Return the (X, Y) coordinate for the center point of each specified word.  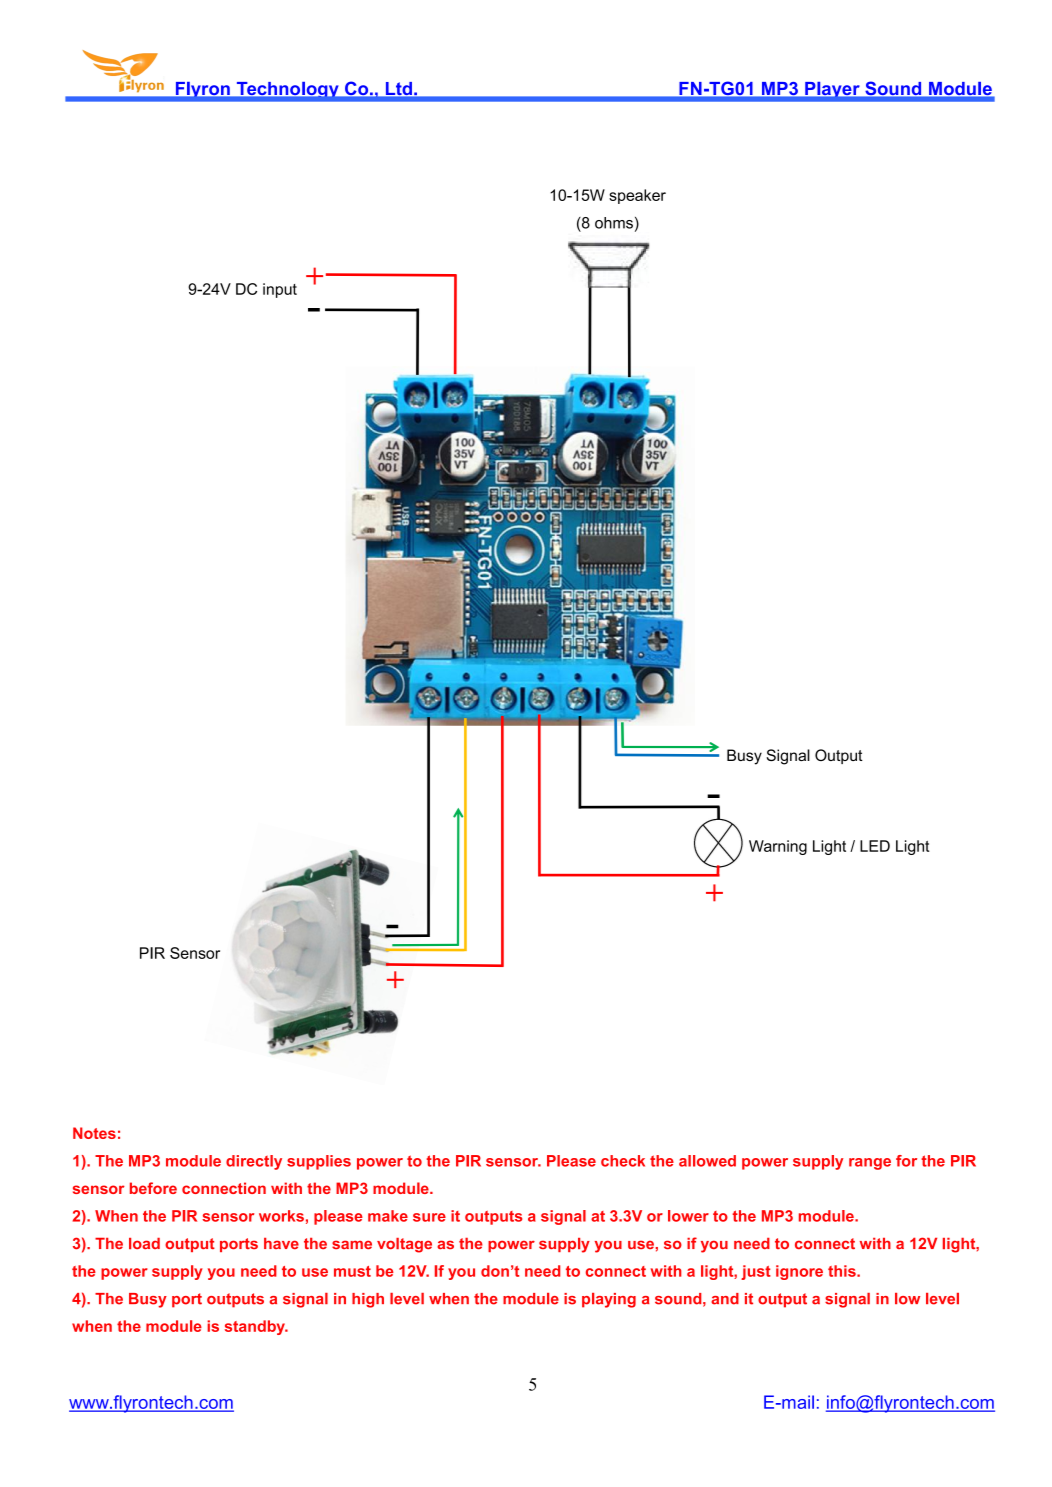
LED (875, 846)
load (144, 1243)
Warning (778, 847)
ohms (614, 223)
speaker (637, 196)
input (280, 290)
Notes (94, 1133)
